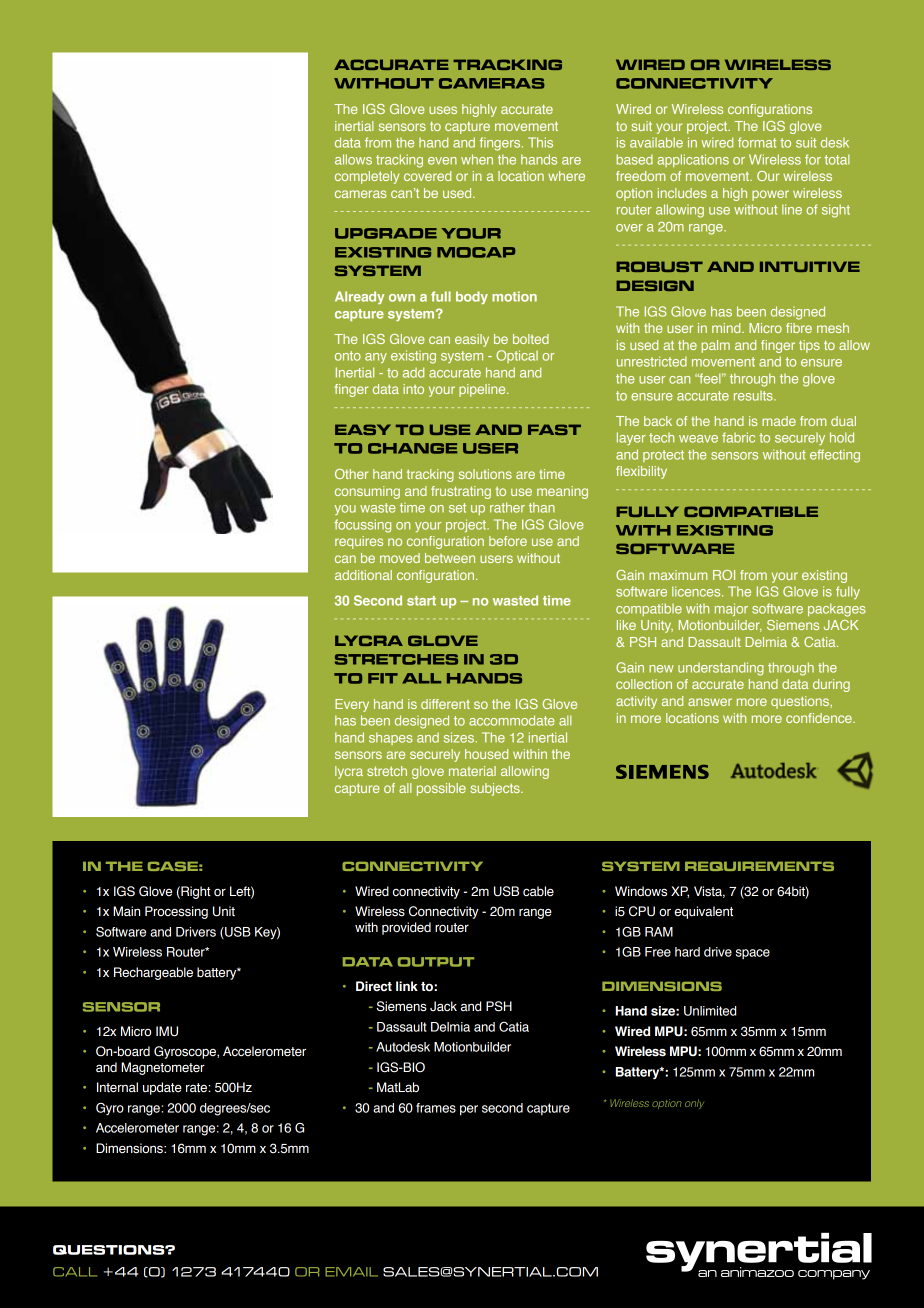 The image size is (924, 1308). Describe the element at coordinates (75, 1272) in the screenshot. I see `CALL` at that location.
